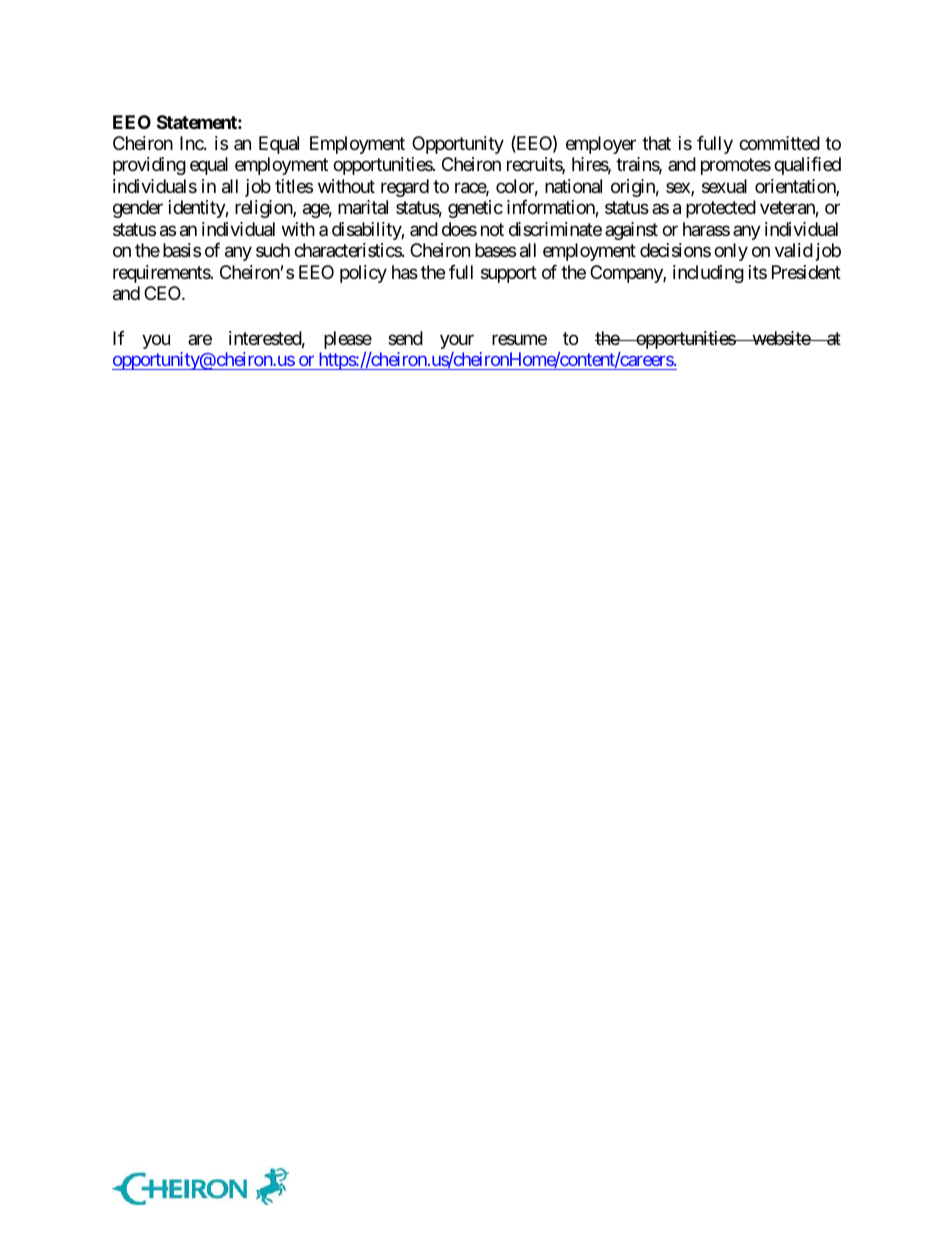 The width and height of the image is (952, 1233). Describe the element at coordinates (601, 145) in the image. I see `employer` at that location.
